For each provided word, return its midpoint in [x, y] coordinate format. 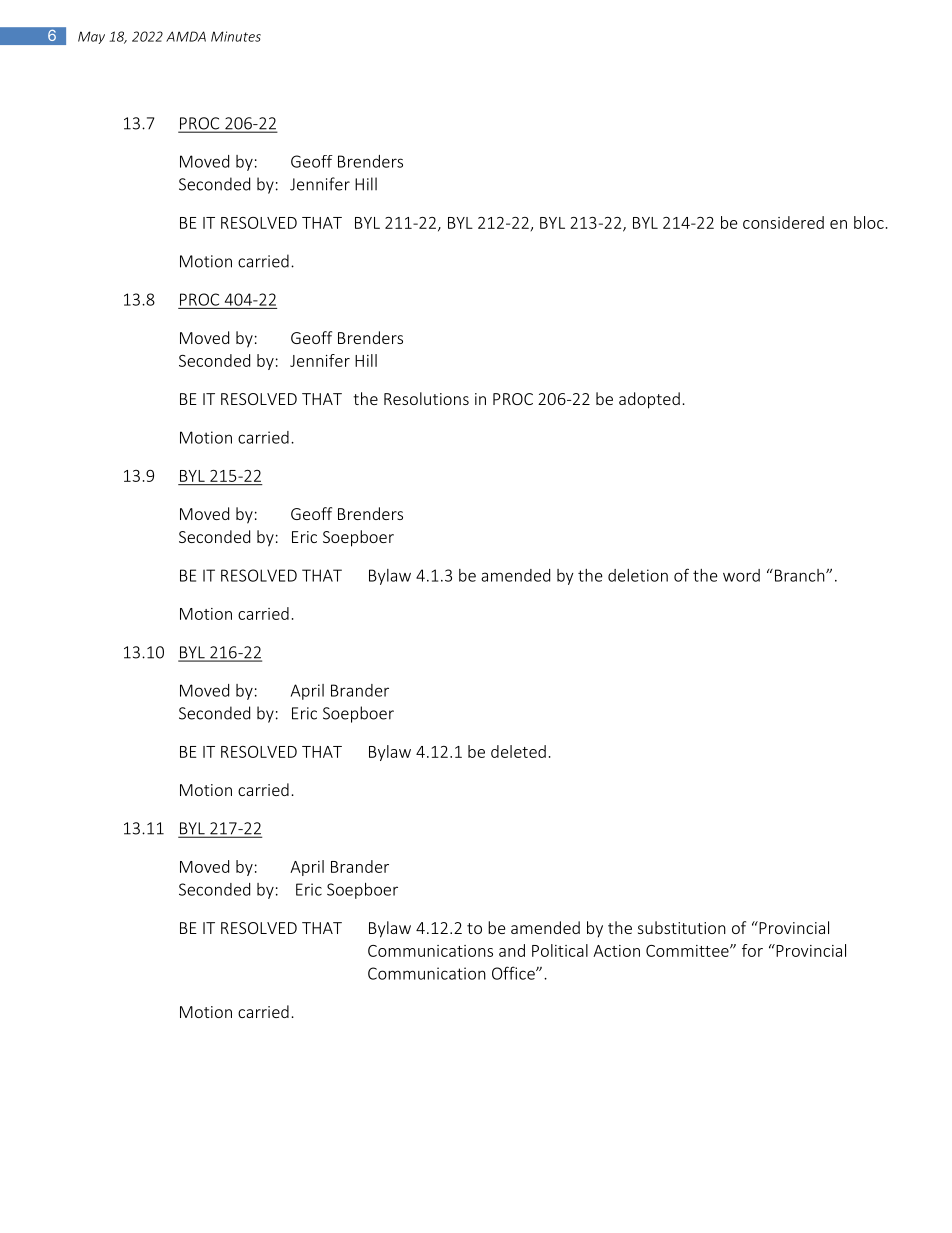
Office [514, 973]
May [91, 37]
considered [783, 222]
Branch [799, 575]
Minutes [236, 36]
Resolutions [426, 398]
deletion [638, 575]
